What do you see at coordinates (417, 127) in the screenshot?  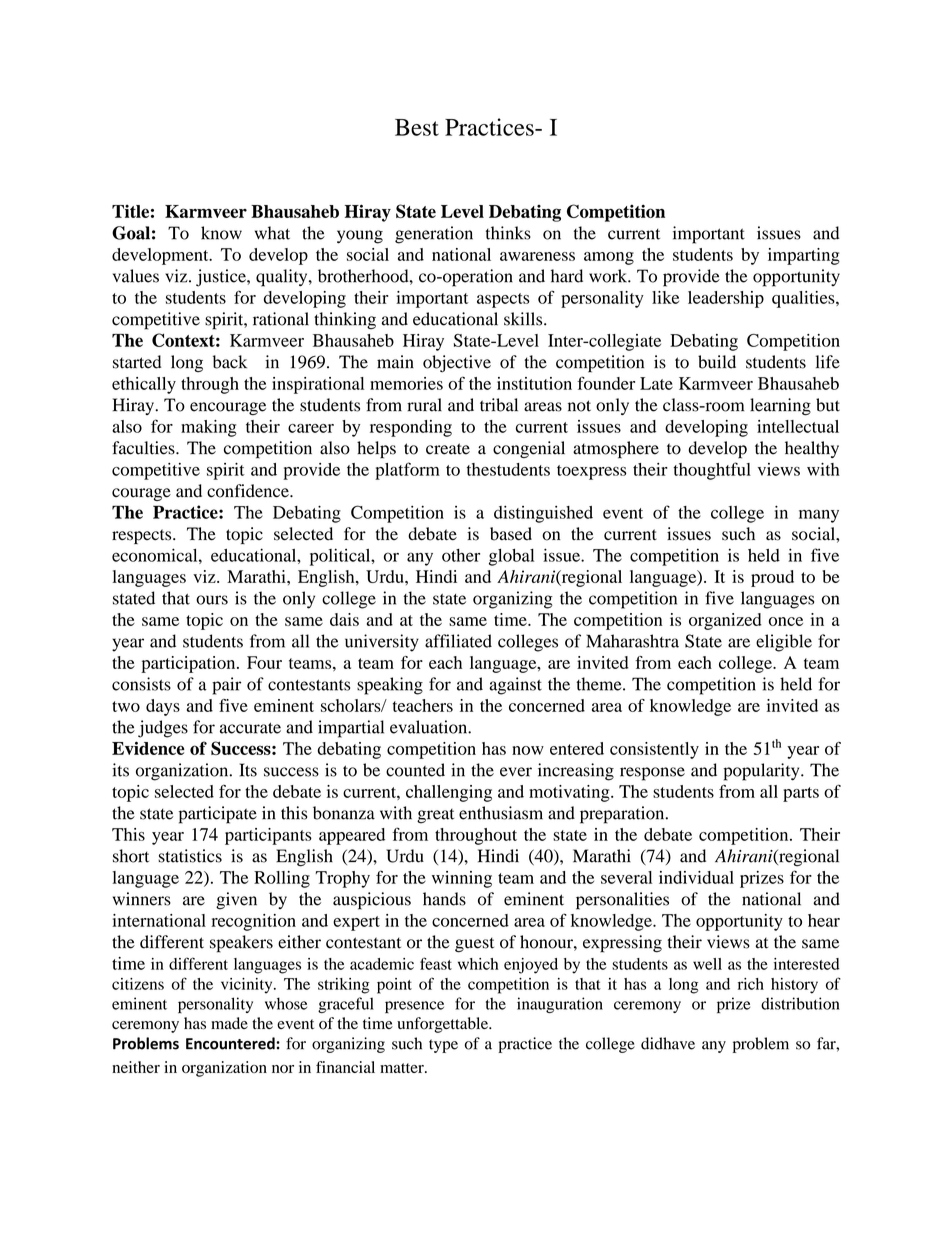 I see `Best` at bounding box center [417, 127].
